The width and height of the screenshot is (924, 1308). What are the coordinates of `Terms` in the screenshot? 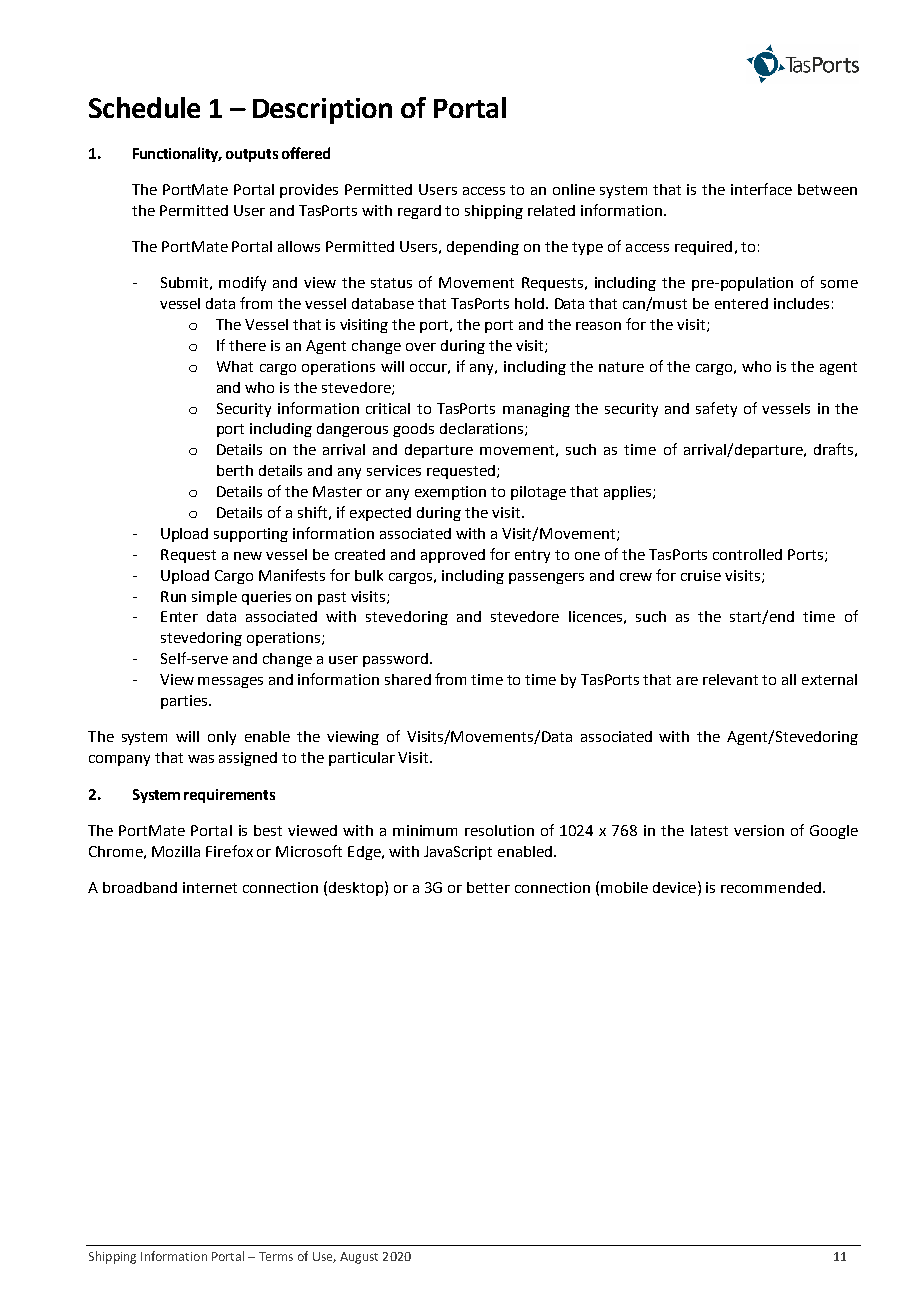 It's located at (276, 1256).
